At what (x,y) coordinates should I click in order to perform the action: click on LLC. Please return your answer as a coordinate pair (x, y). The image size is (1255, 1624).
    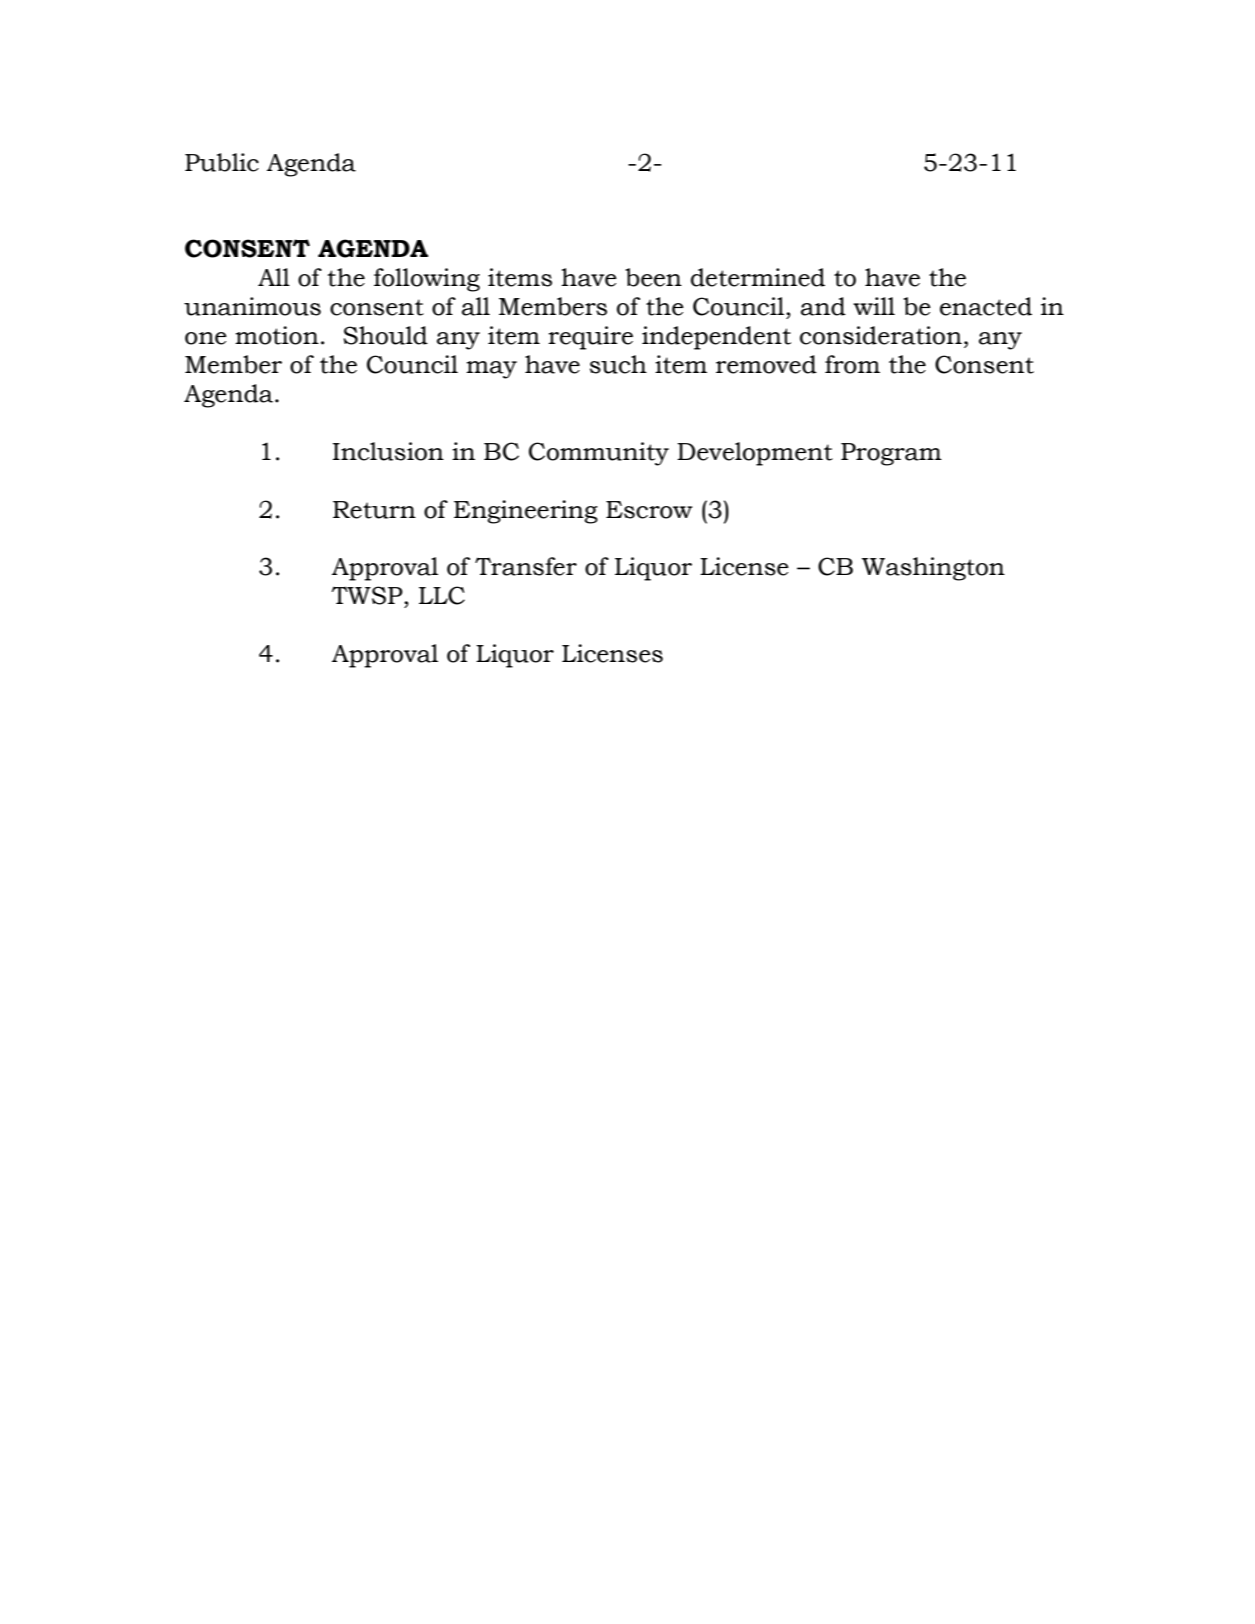
    Looking at the image, I should click on (442, 595).
